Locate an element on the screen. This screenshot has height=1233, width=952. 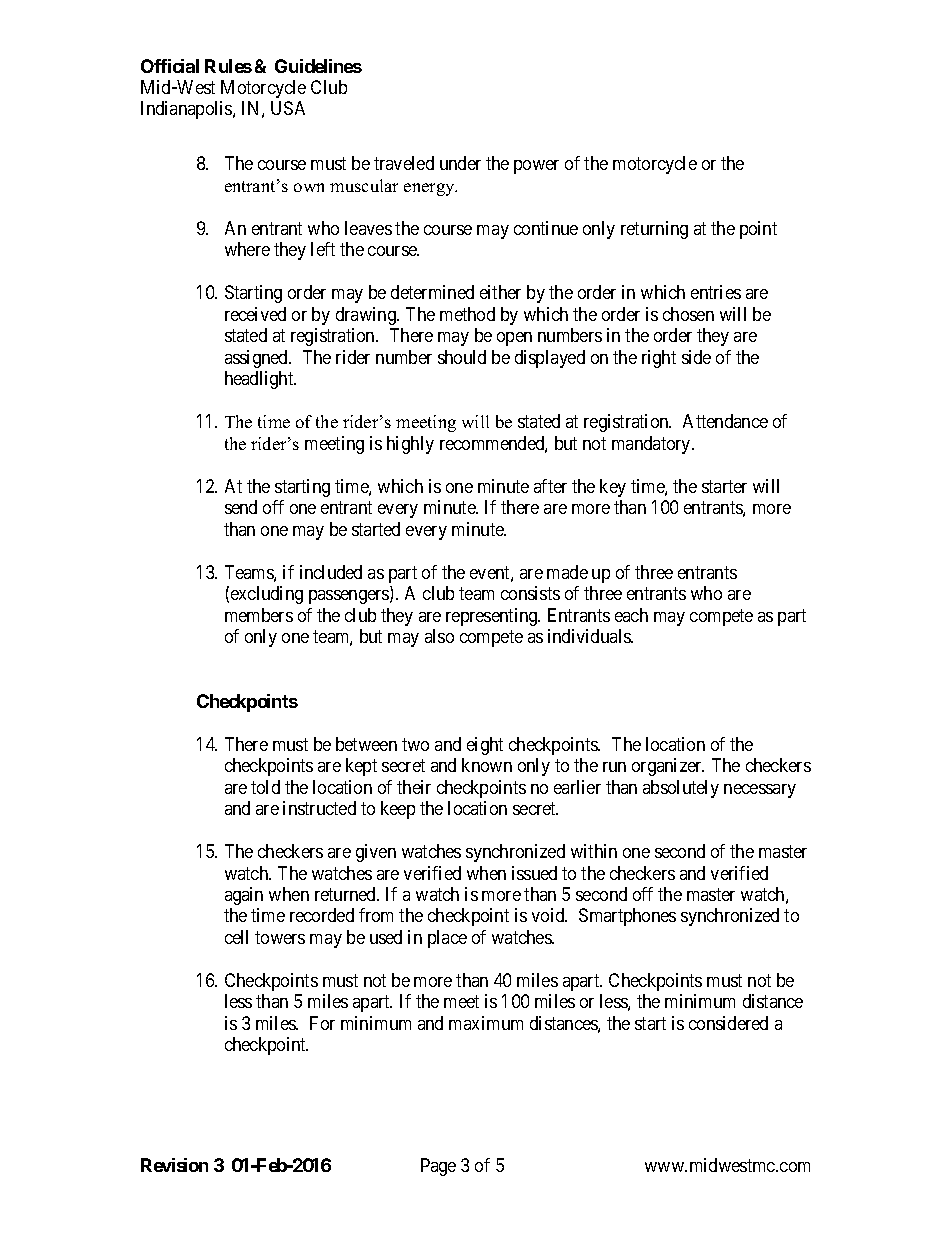
maximum is located at coordinates (486, 1023).
